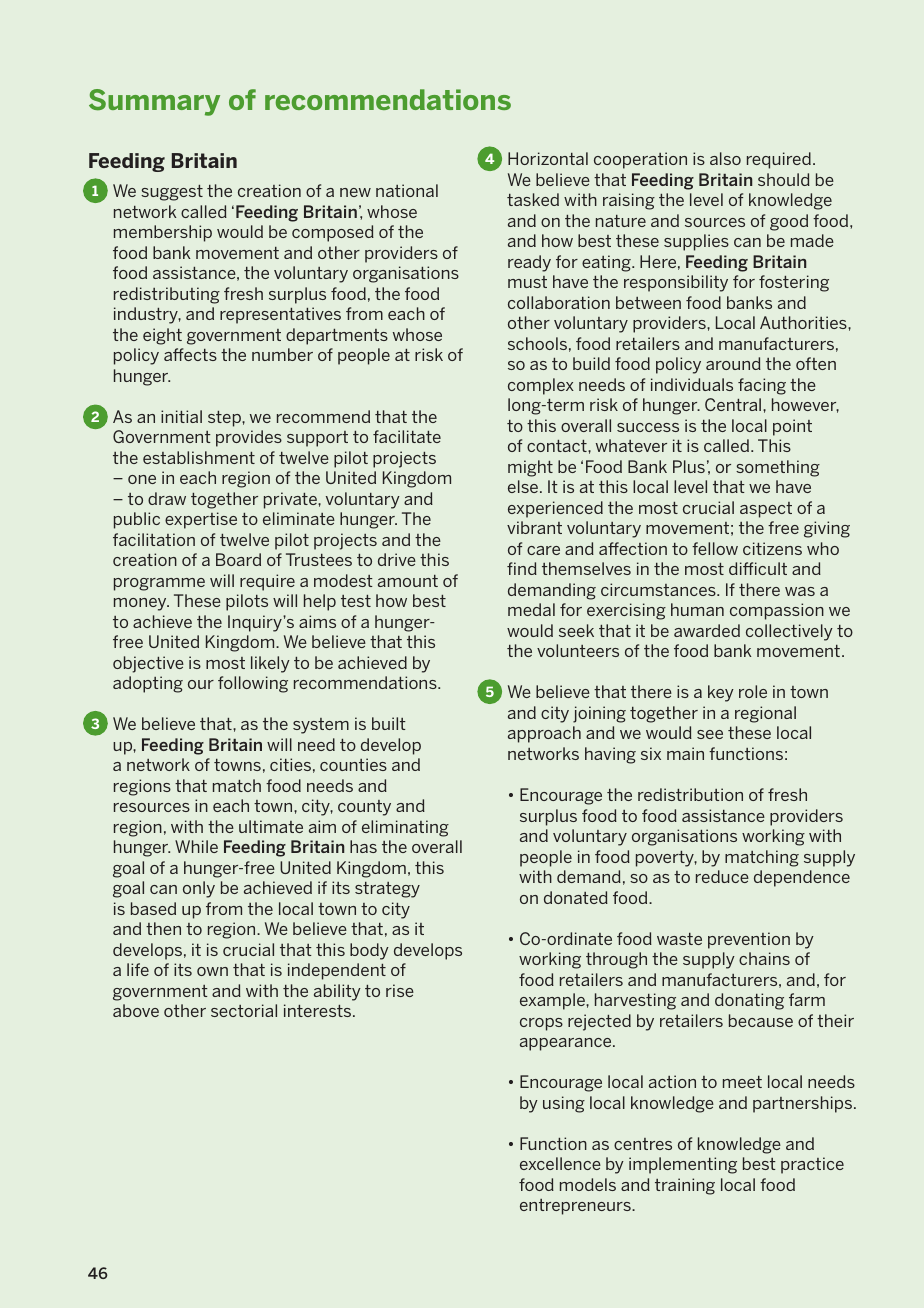 This screenshot has width=924, height=1308. Describe the element at coordinates (199, 457) in the screenshot. I see `establishment` at that location.
